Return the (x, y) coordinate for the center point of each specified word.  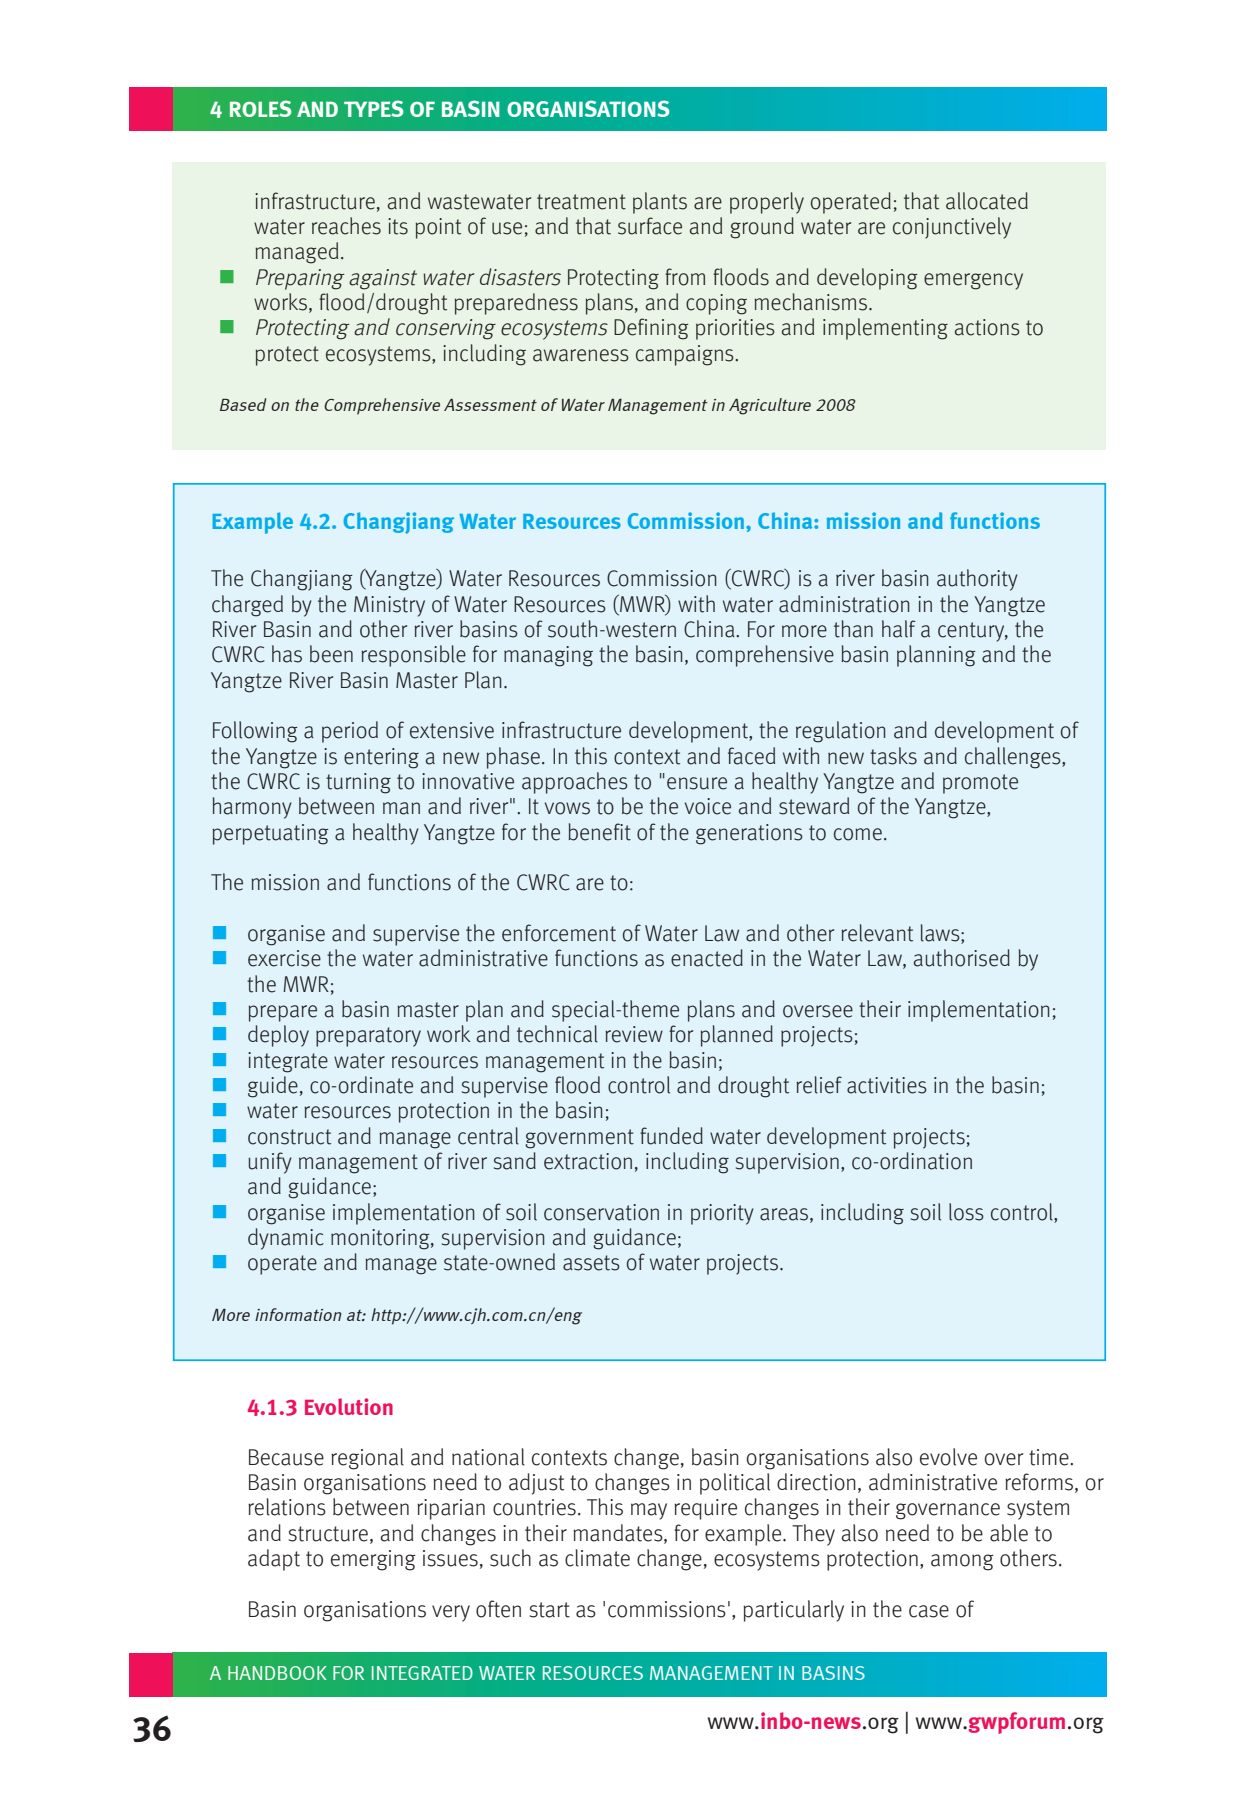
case (929, 1611)
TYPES (374, 108)
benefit (599, 832)
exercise (284, 958)
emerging (373, 1560)
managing (548, 656)
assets (591, 1263)
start (550, 1610)
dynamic (286, 1239)
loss (966, 1212)
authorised (962, 958)
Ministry (389, 606)
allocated (987, 201)
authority (977, 580)
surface (650, 226)
